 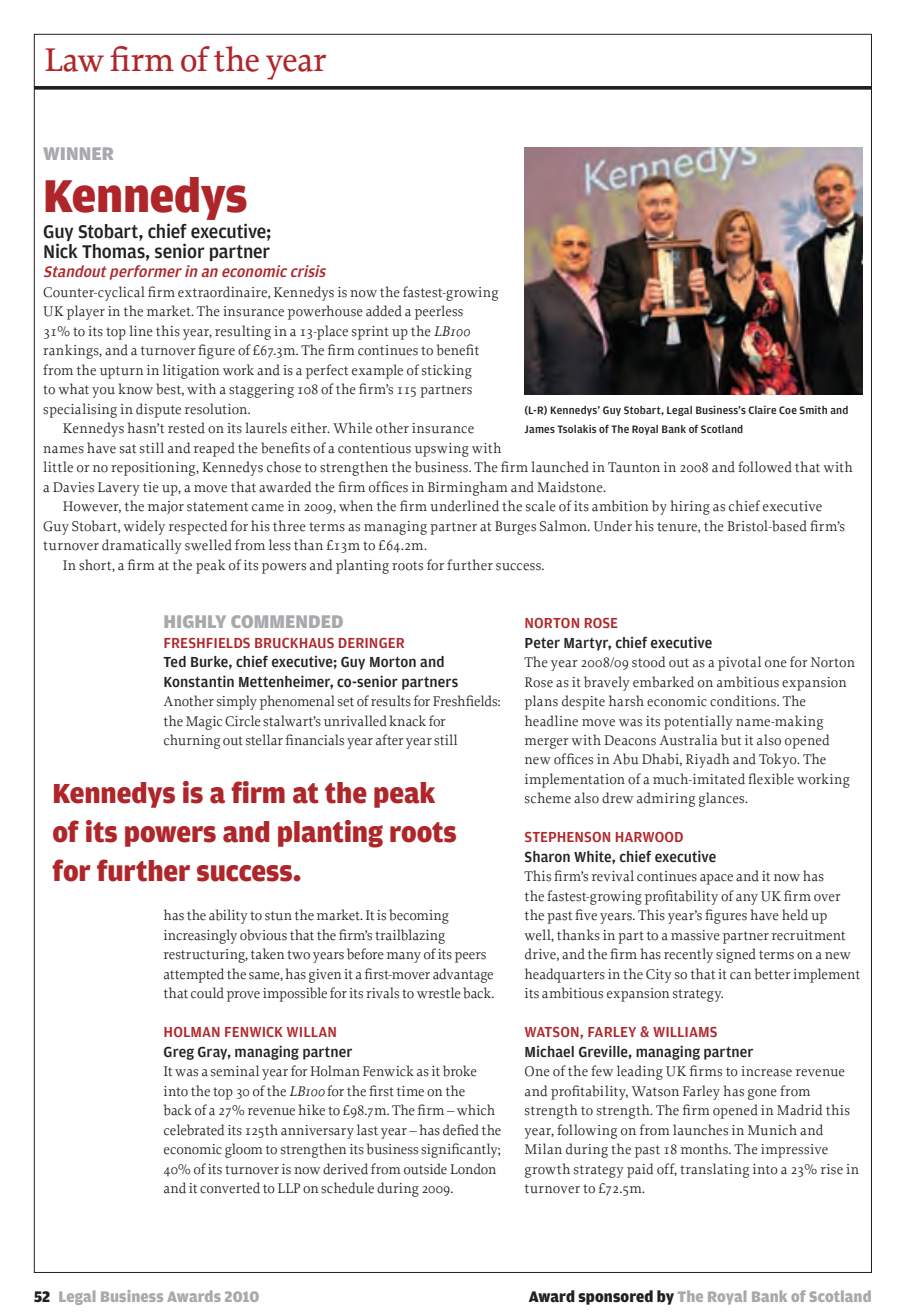 What do you see at coordinates (194, 975) in the screenshot?
I see `attempted` at bounding box center [194, 975].
